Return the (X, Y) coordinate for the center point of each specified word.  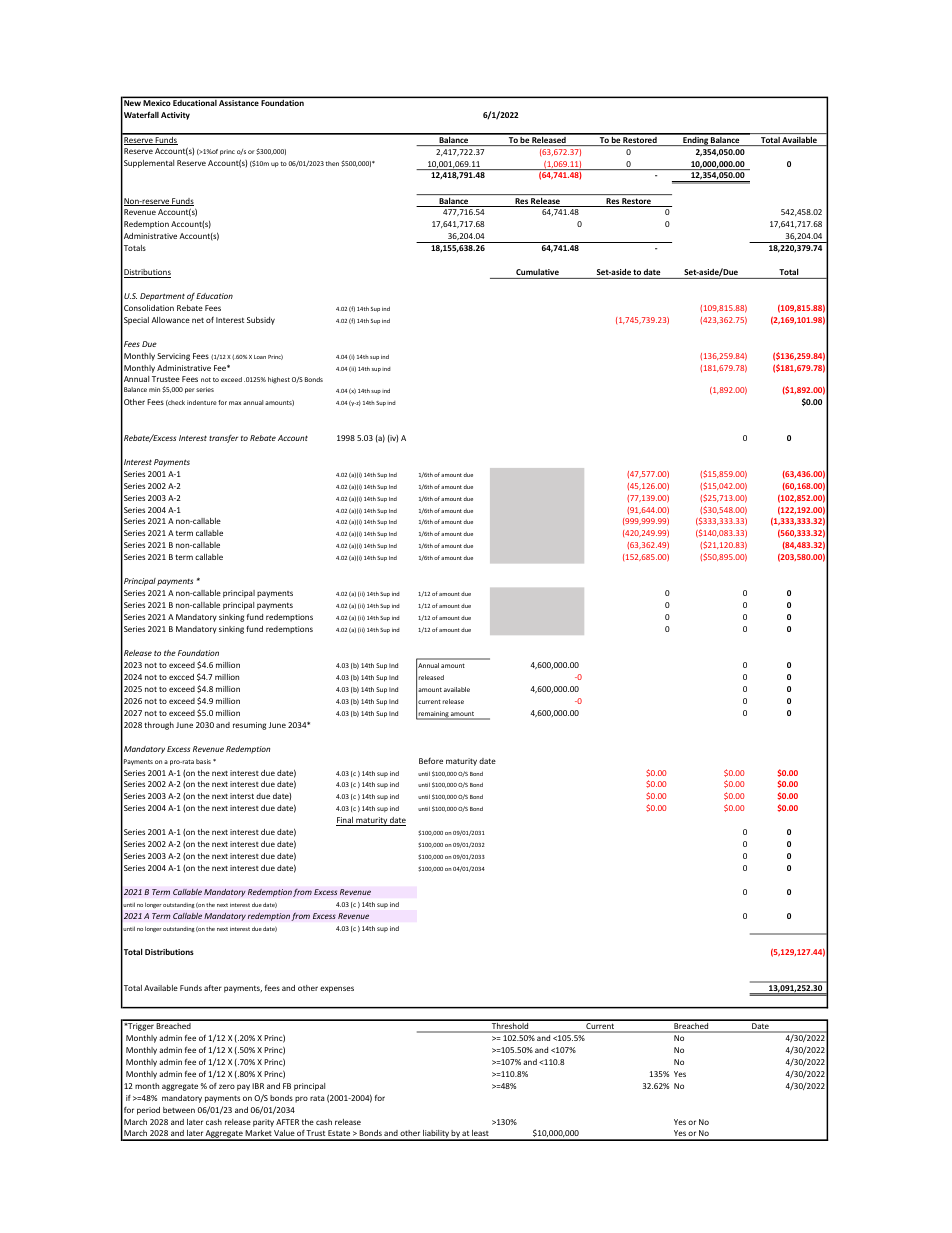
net (198, 320)
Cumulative (537, 272)
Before (431, 761)
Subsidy (261, 321)
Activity (175, 116)
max (235, 403)
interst (242, 796)
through (159, 726)
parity (263, 1123)
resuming (249, 726)
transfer (223, 439)
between (179, 1110)
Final (345, 821)
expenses (337, 989)
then (332, 163)
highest (279, 380)
